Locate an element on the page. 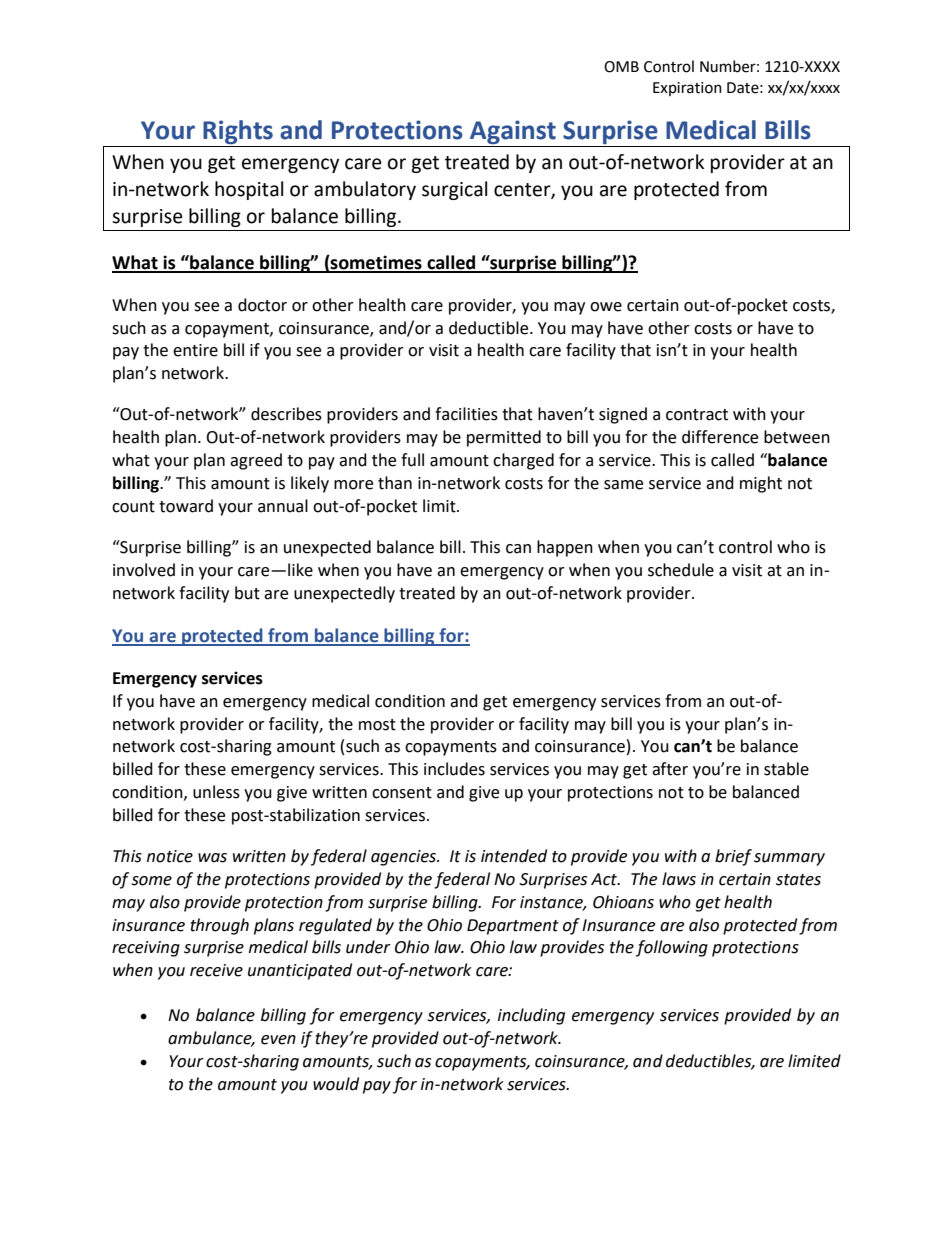 The height and width of the page is (1233, 952). Expiration is located at coordinates (687, 89).
